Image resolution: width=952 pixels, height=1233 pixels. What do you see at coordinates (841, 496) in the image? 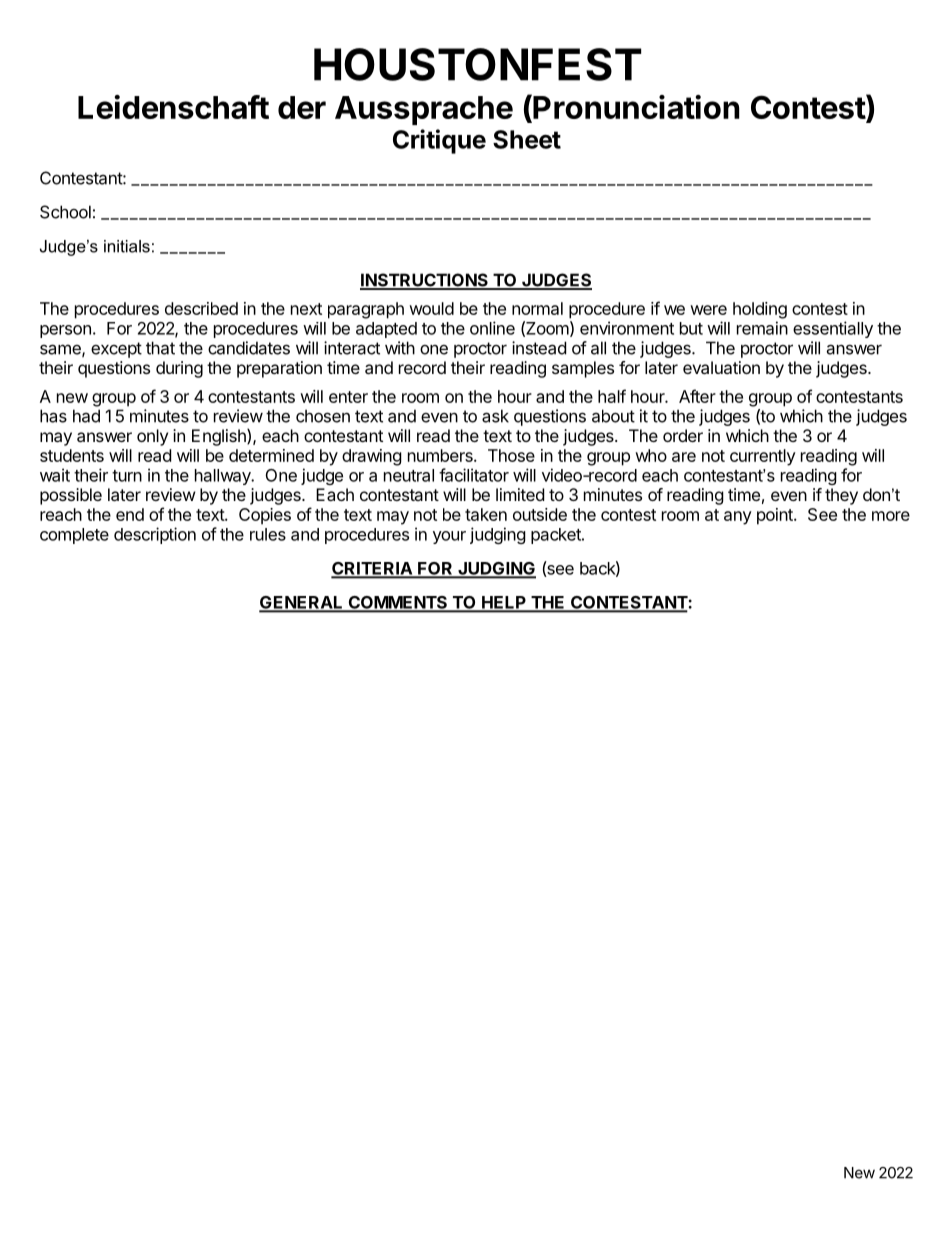
I see `they` at bounding box center [841, 496].
